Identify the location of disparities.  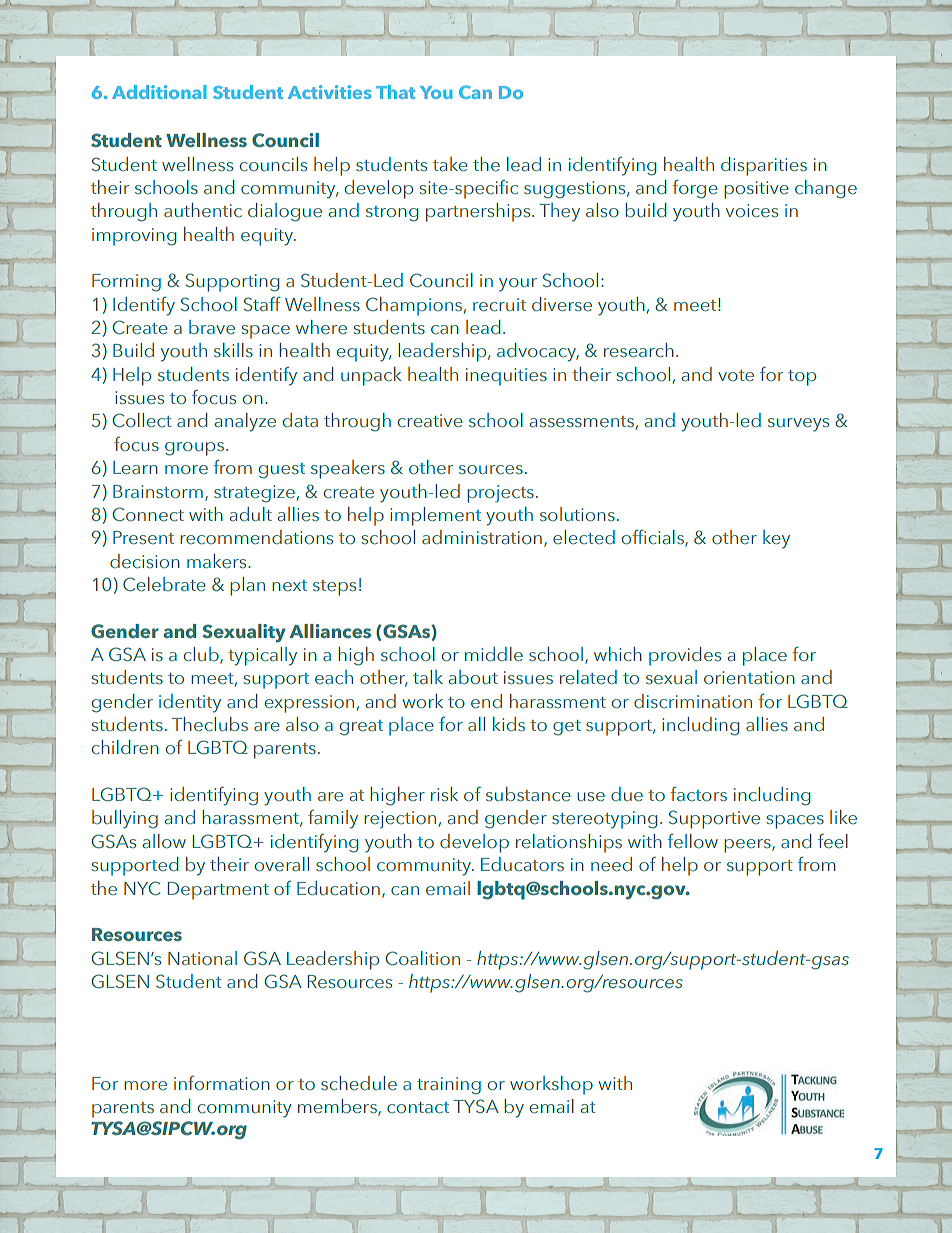
(764, 166).
